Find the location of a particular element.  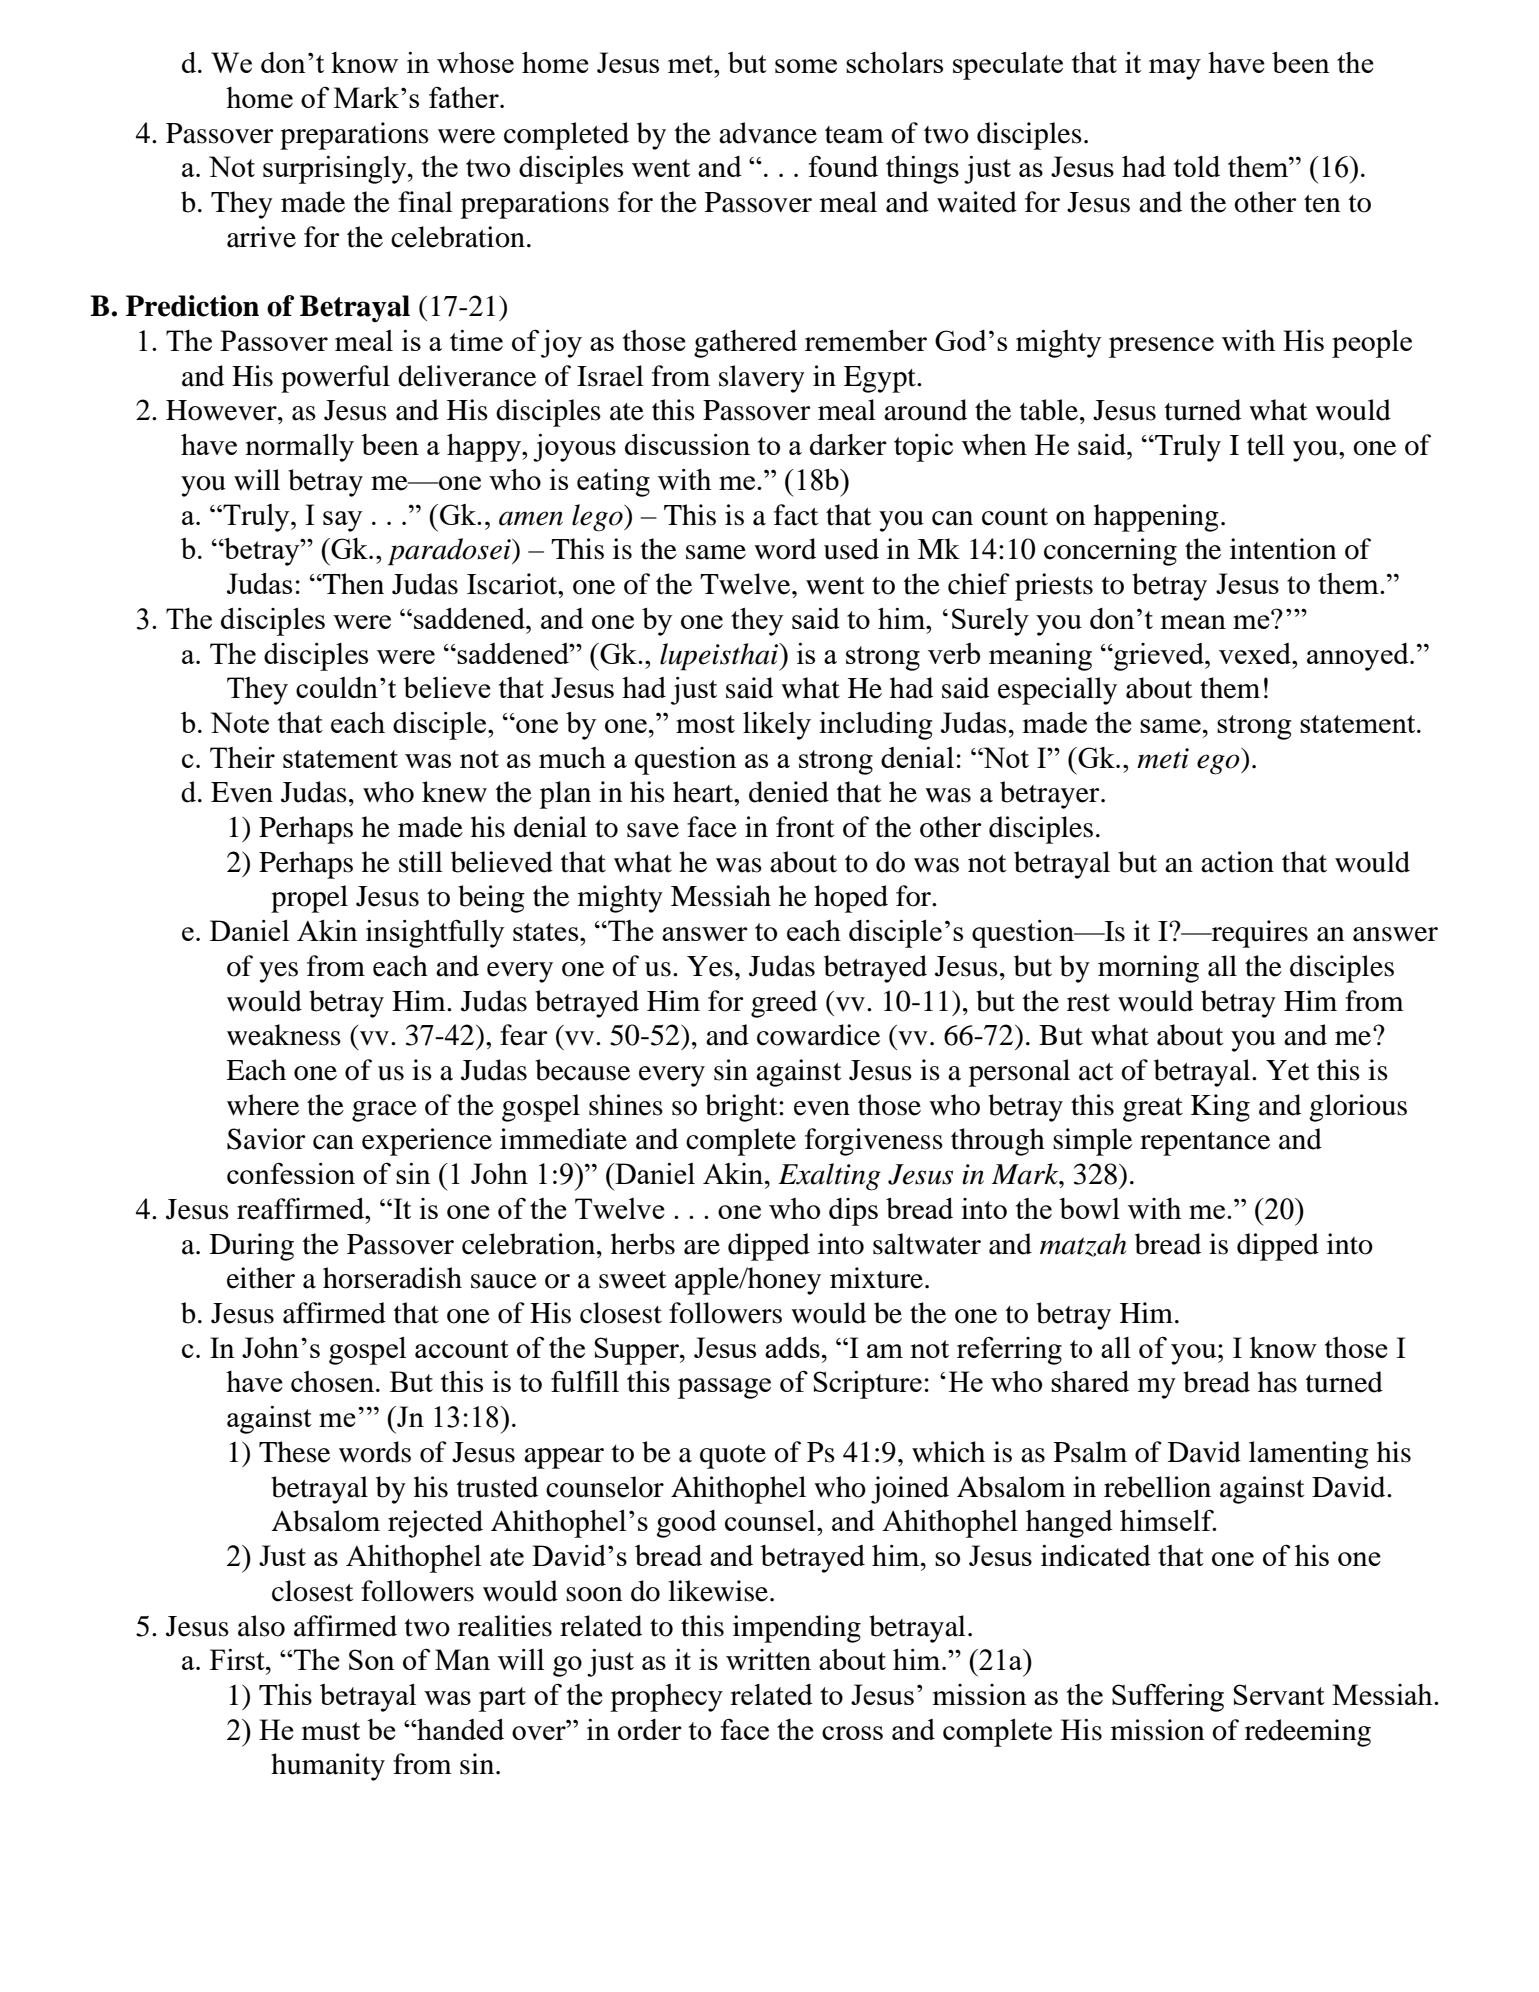

confession is located at coordinates (291, 1173).
